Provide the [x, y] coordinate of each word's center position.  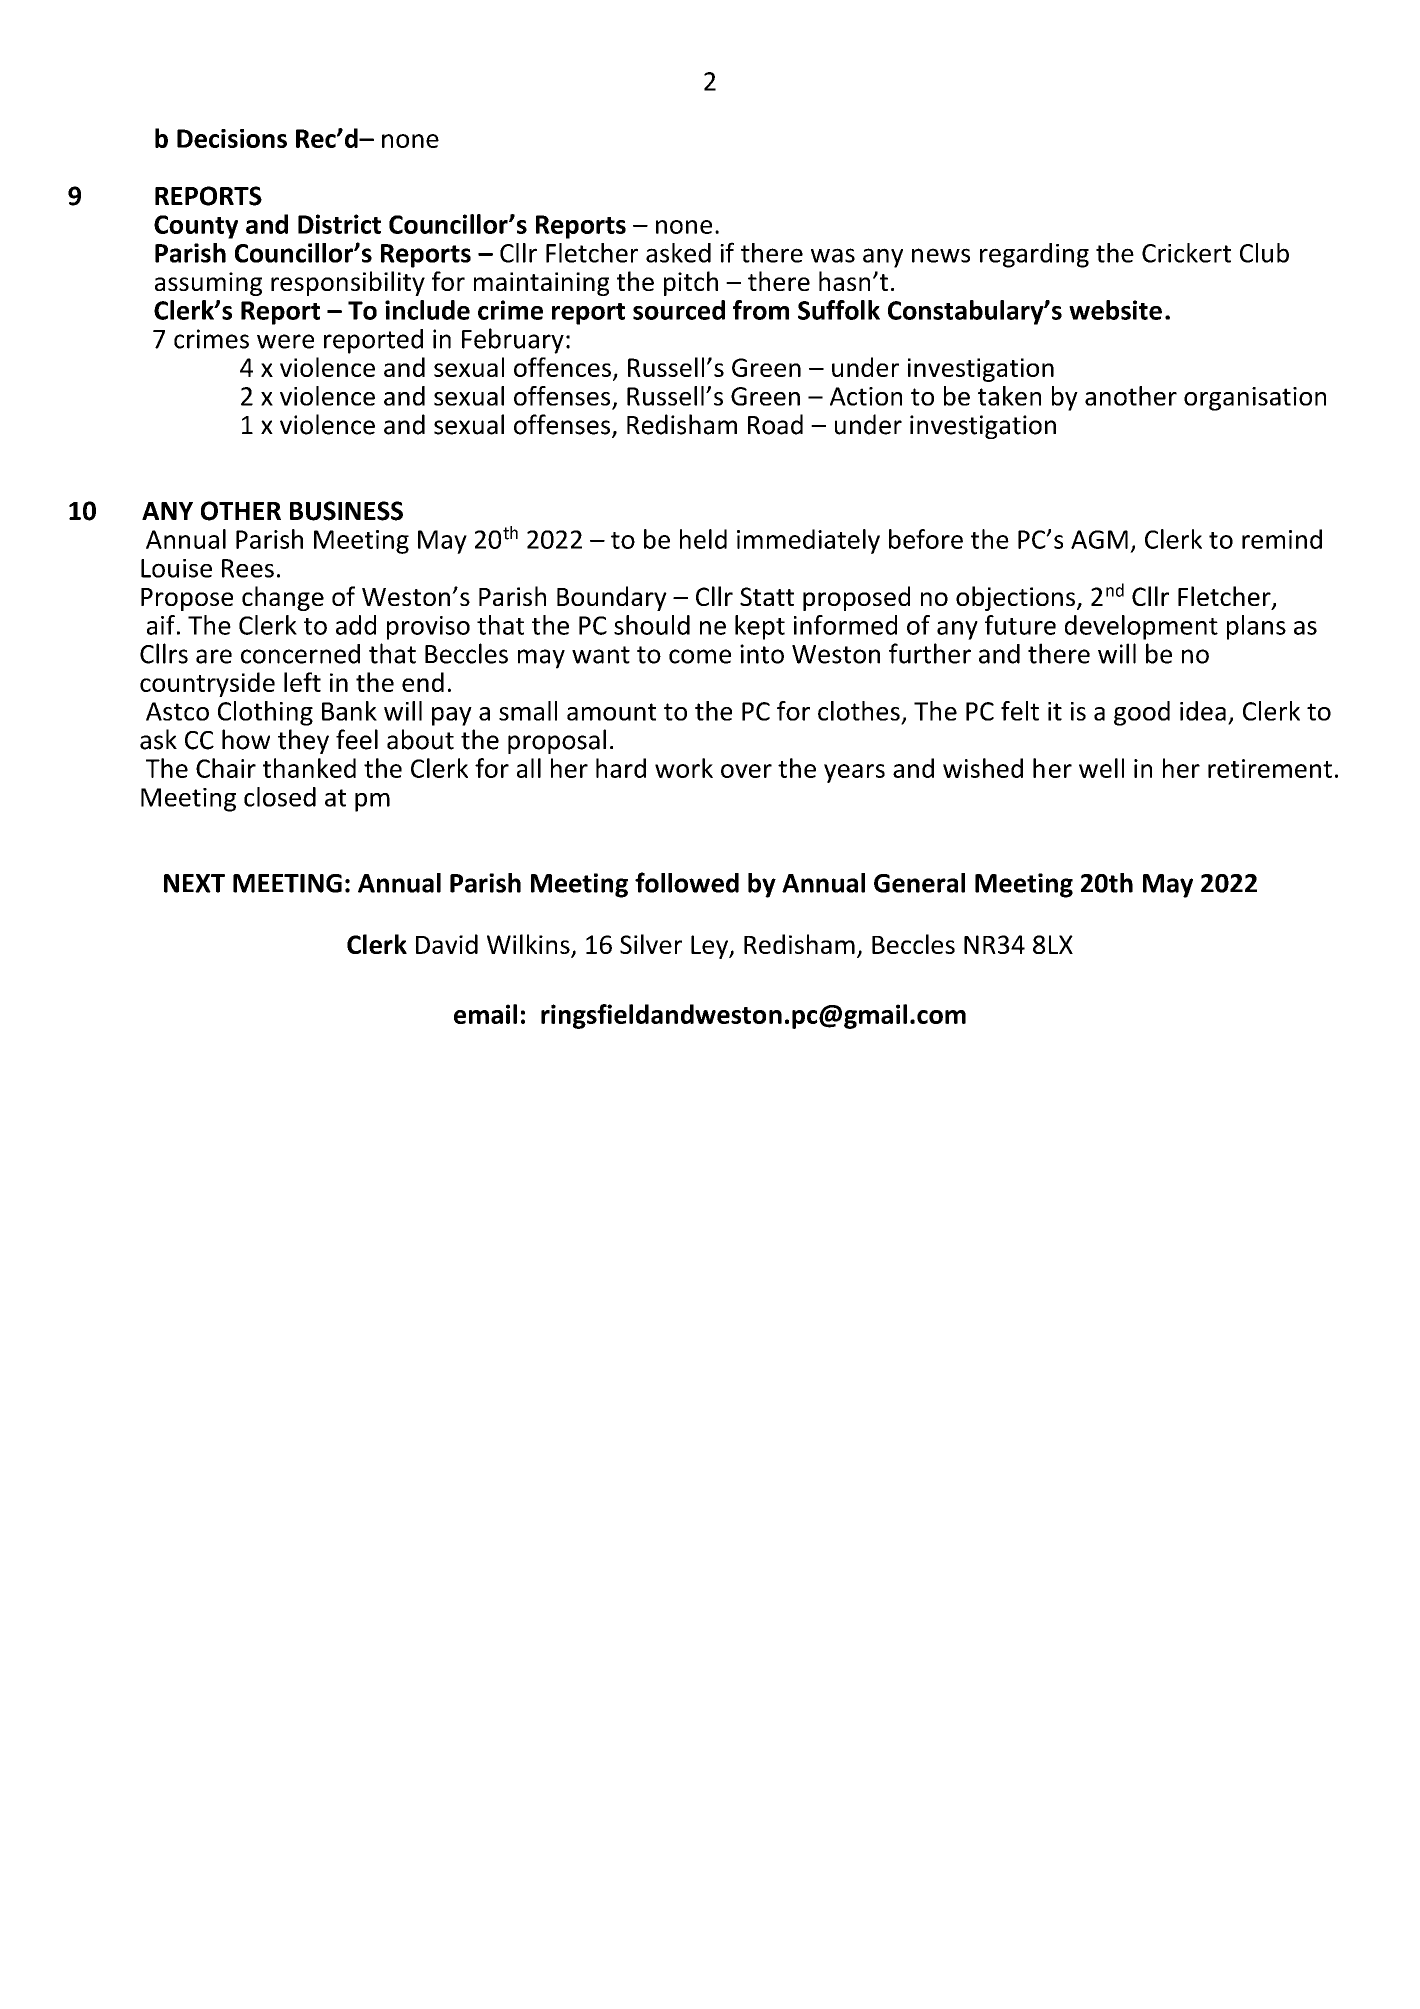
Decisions [232, 138]
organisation [1255, 399]
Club [1264, 253]
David [447, 944]
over [746, 771]
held [703, 539]
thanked [309, 768]
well [1101, 768]
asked [678, 253]
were [285, 341]
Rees [248, 568]
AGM [1099, 539]
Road [775, 424]
